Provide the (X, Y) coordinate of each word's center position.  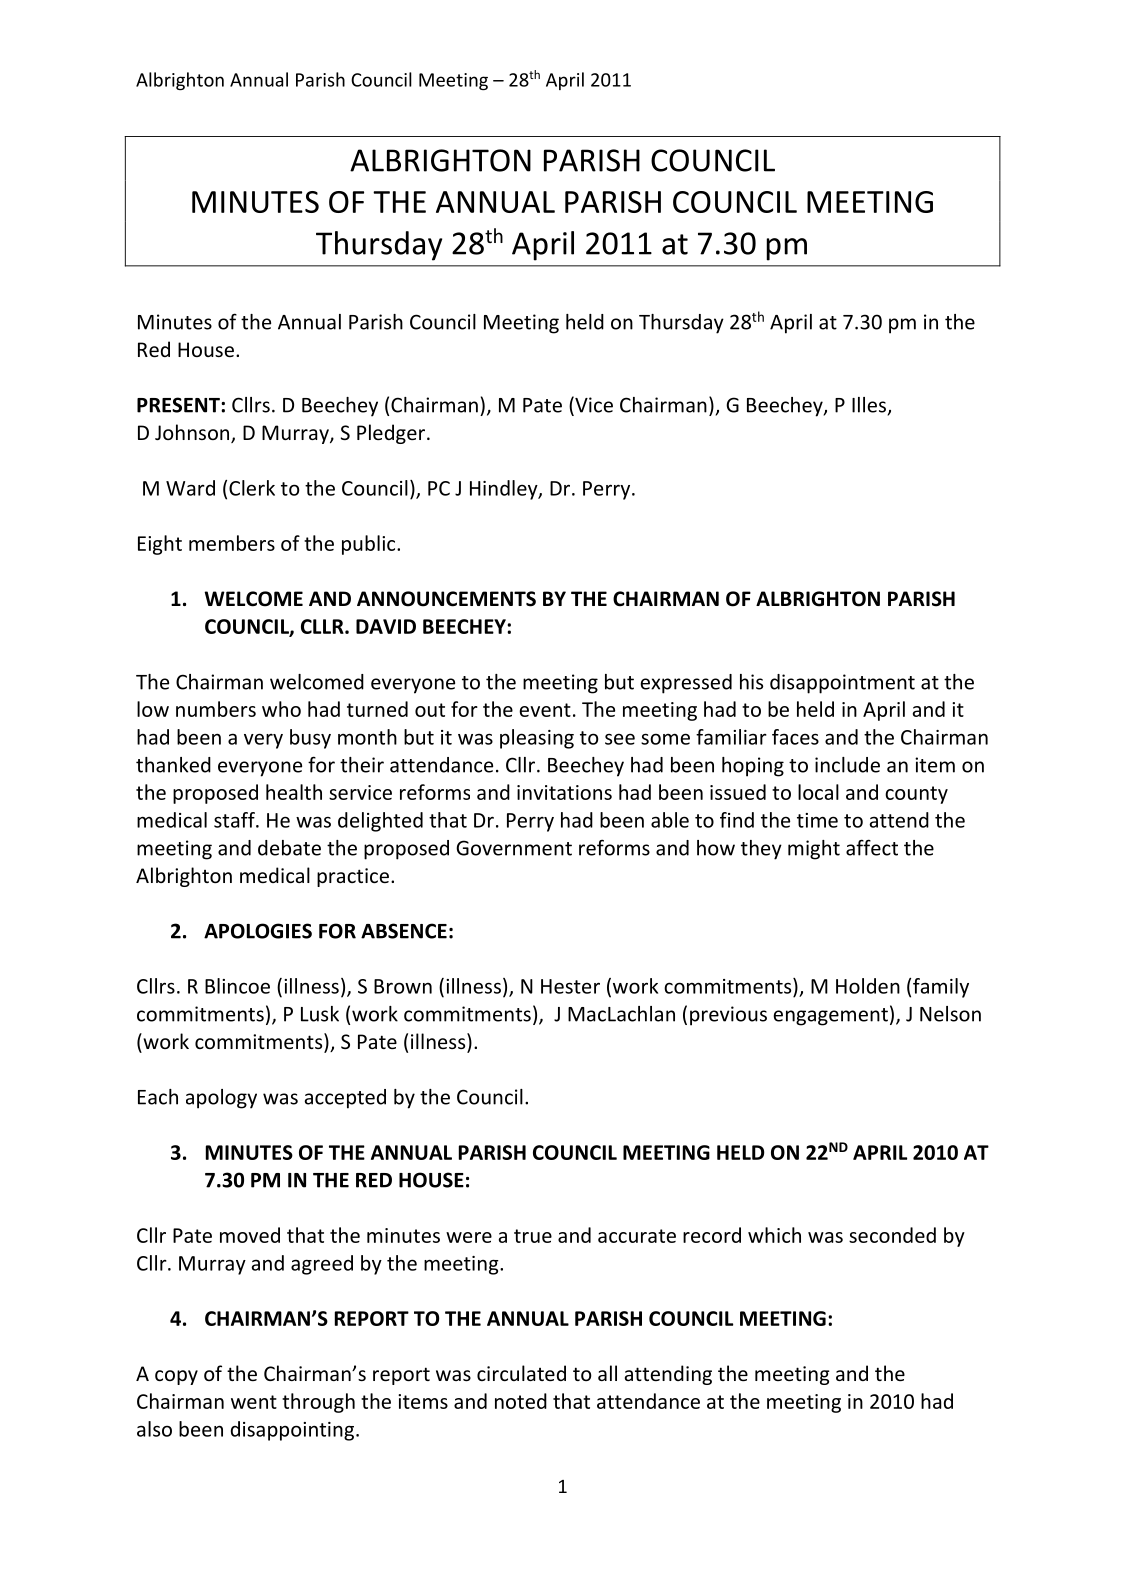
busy (310, 739)
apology (221, 1099)
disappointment (842, 684)
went (254, 1402)
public (370, 545)
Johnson (193, 433)
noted (521, 1401)
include (847, 765)
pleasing (537, 739)
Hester (570, 986)
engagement (831, 1017)
